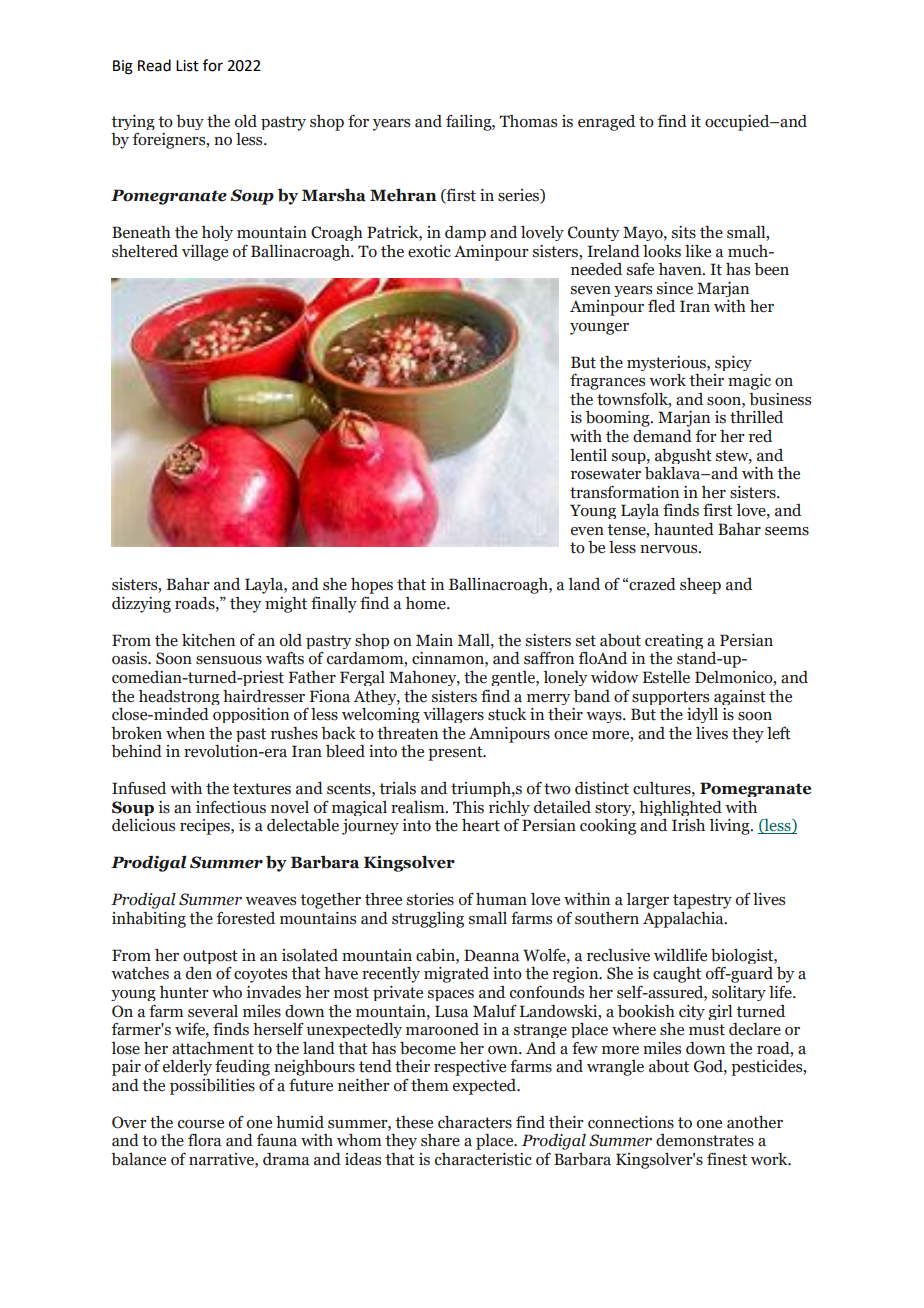  What do you see at coordinates (528, 121) in the screenshot?
I see `Thomas` at bounding box center [528, 121].
